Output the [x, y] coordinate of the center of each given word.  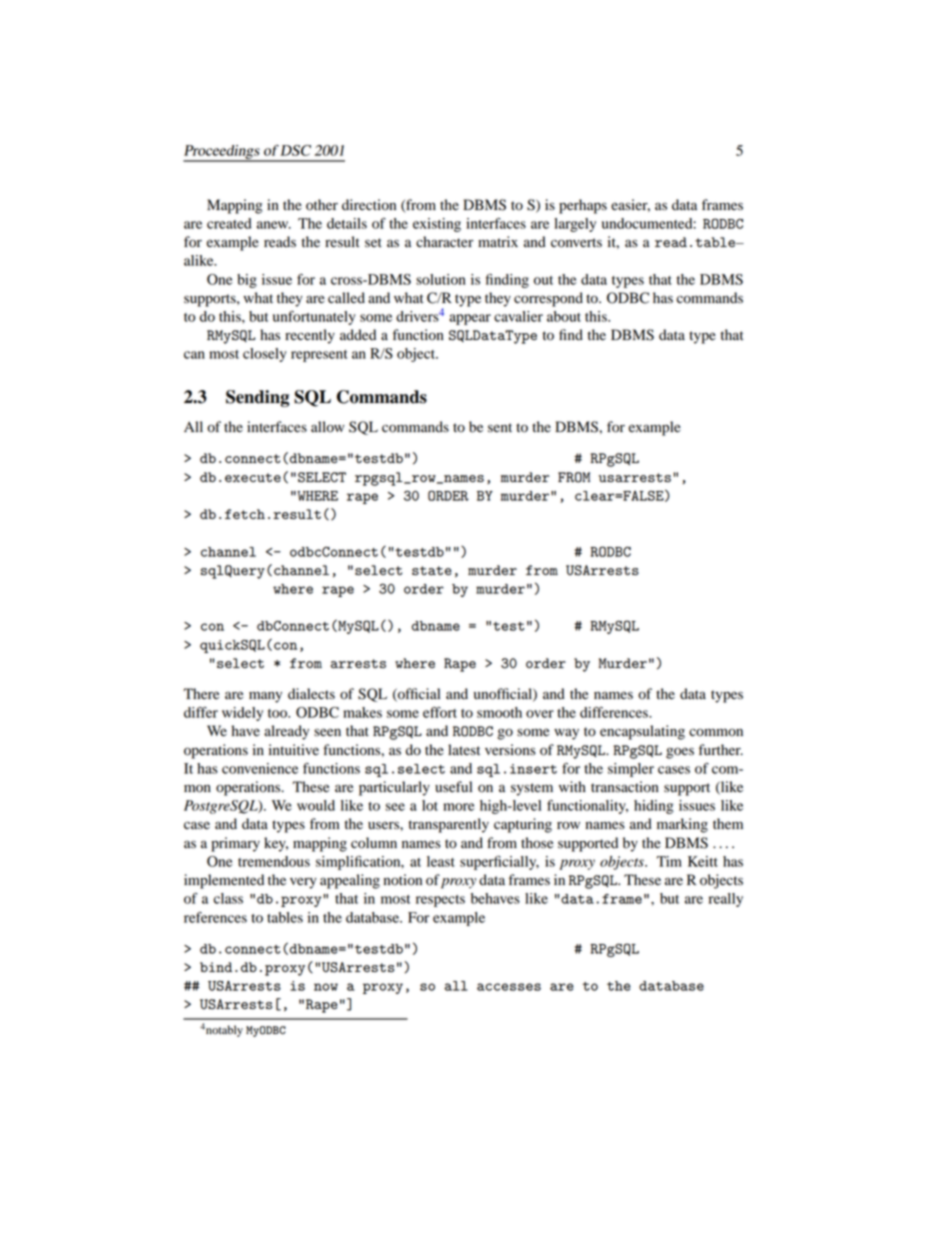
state [432, 570]
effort [440, 712]
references [215, 917]
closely [265, 355]
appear [470, 319]
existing [437, 225]
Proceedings [222, 153]
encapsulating [642, 732]
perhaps [583, 206]
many [265, 697]
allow [328, 427]
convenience [260, 768]
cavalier [518, 316]
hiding [654, 807]
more [459, 807]
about [564, 316]
